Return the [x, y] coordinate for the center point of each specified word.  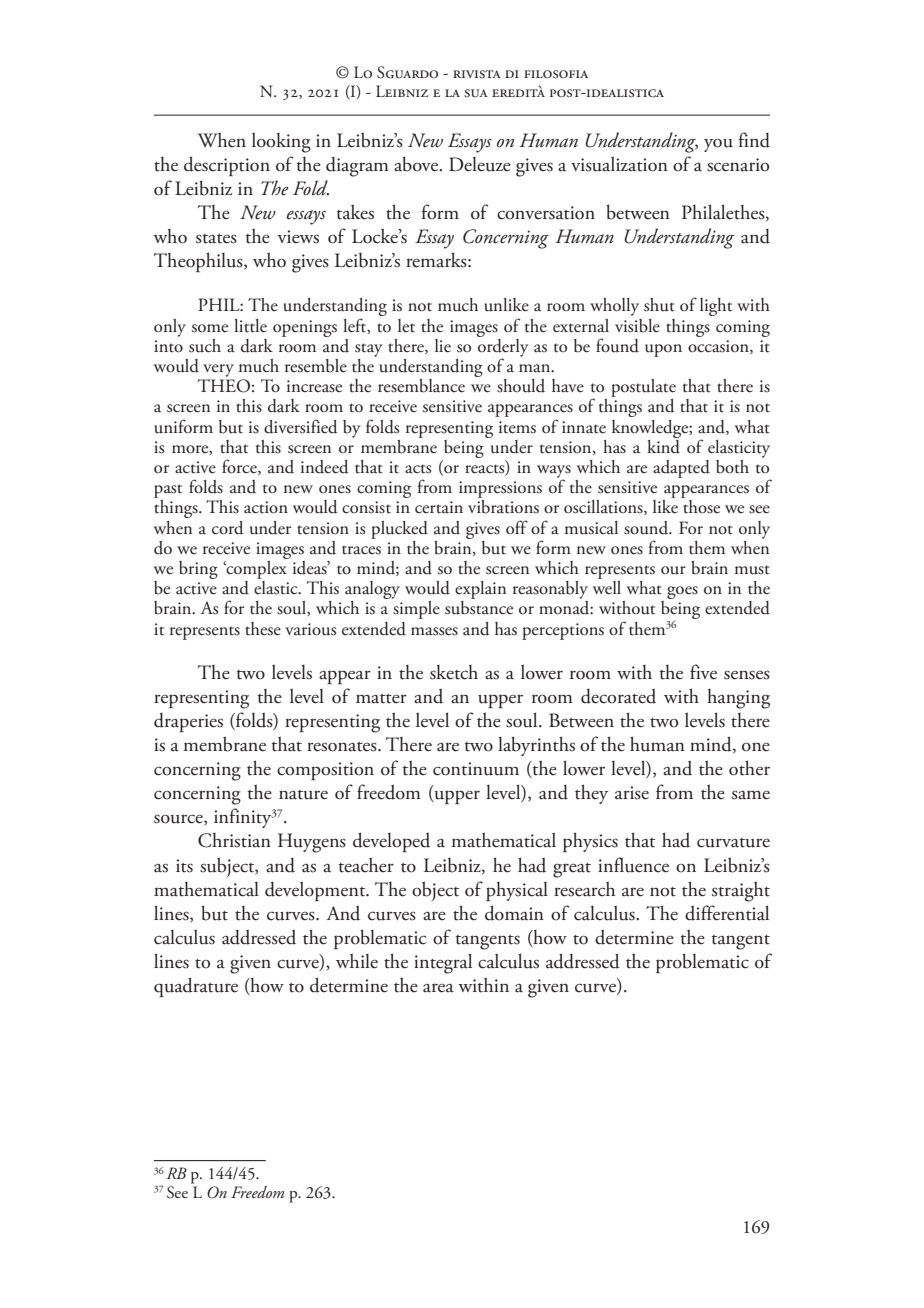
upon [663, 350]
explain [480, 590]
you [718, 145]
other [749, 768]
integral [443, 963]
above [417, 164]
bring [198, 570]
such [205, 346]
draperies [188, 722]
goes [682, 592]
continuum [476, 769]
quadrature [196, 987]
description [227, 166]
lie [443, 346]
